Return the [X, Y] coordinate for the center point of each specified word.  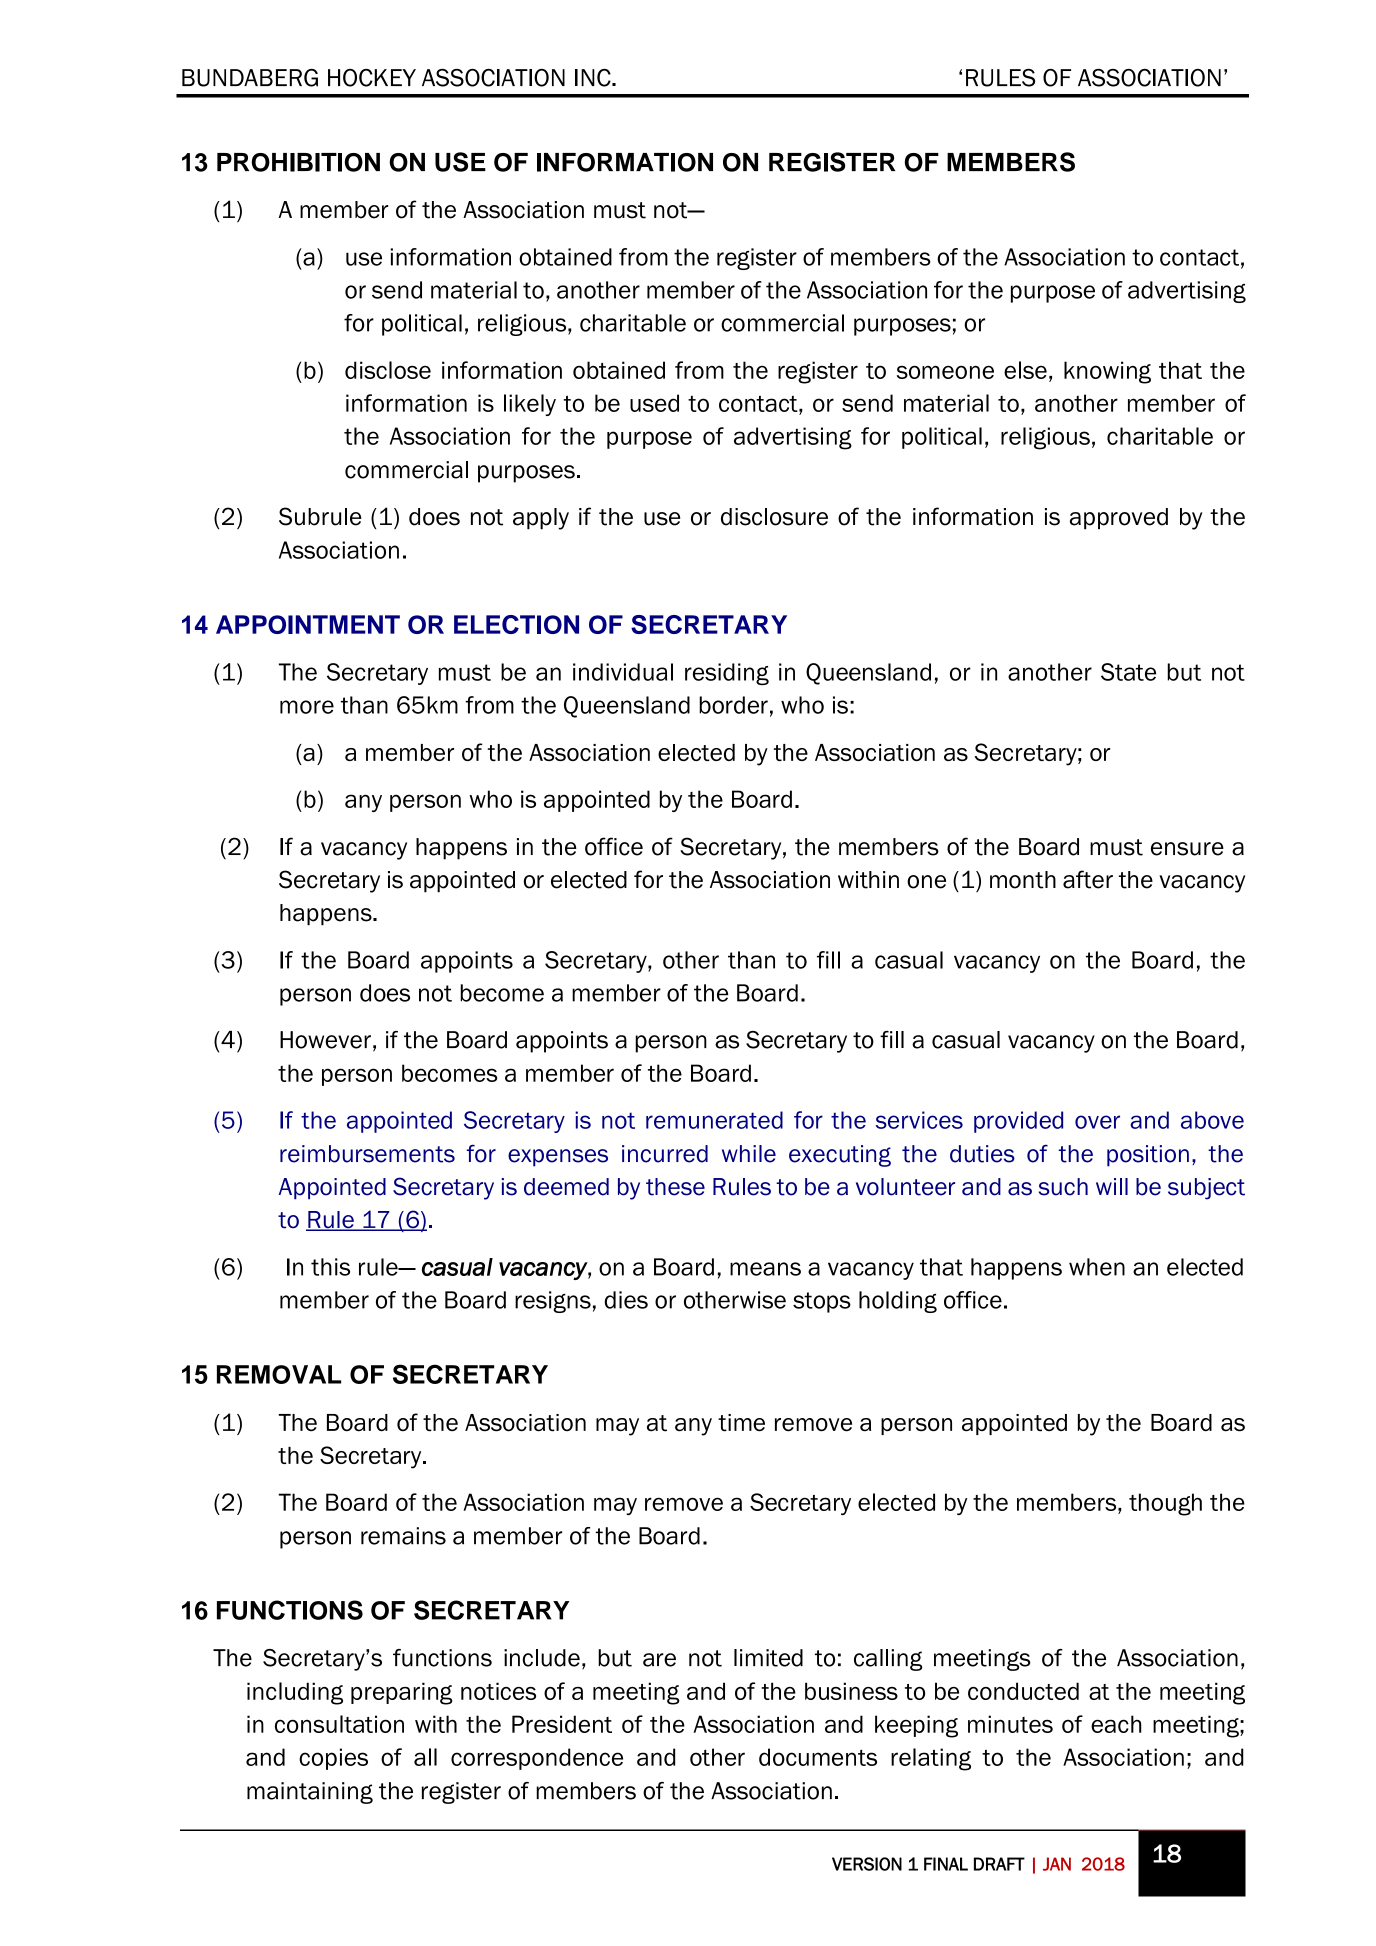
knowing [1107, 372]
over [1097, 1122]
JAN [1057, 1864]
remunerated [714, 1120]
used [654, 403]
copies [333, 1759]
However [325, 1040]
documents [818, 1757]
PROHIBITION [298, 162]
